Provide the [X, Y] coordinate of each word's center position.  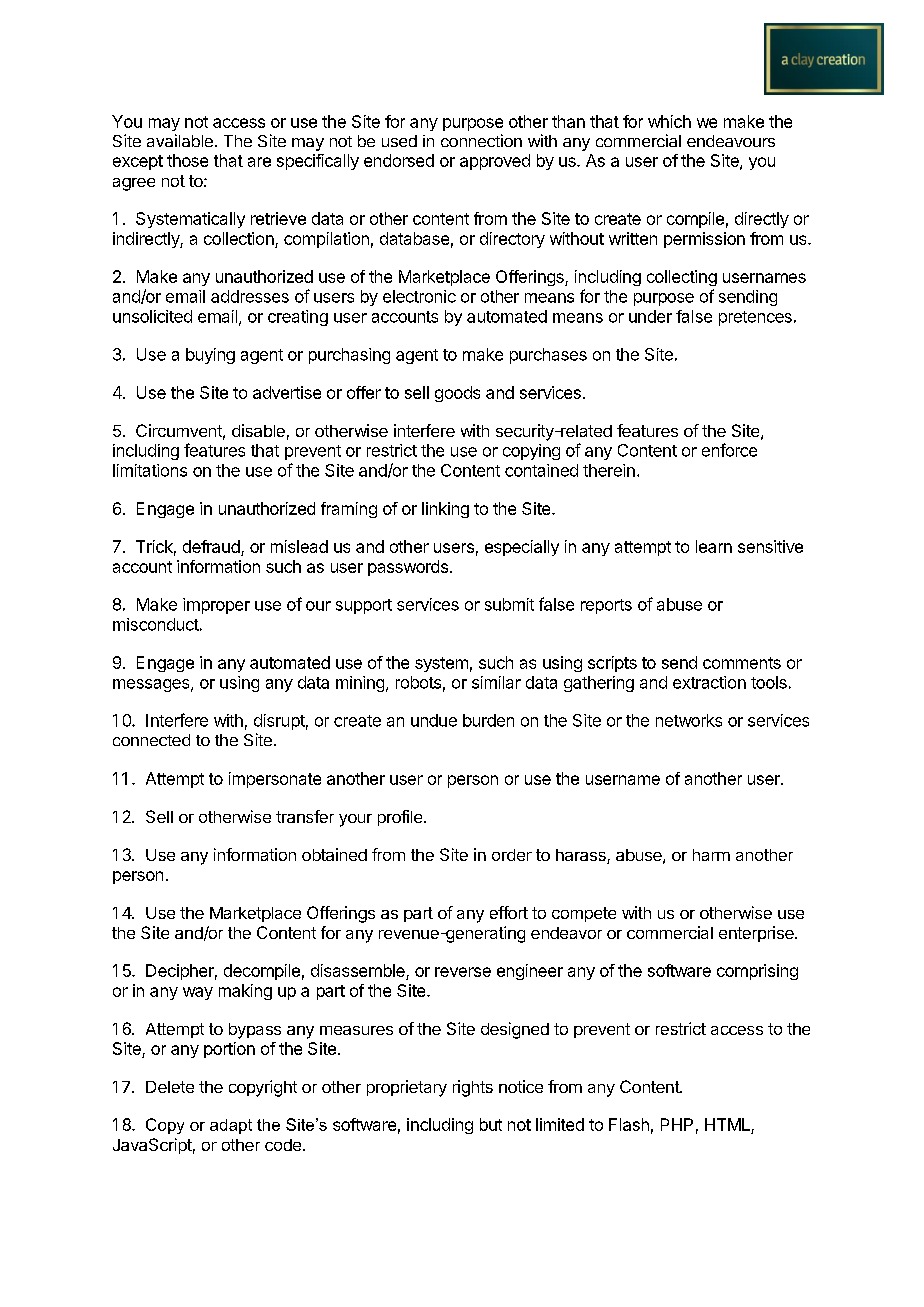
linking [445, 510]
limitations [150, 470]
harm [711, 855]
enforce [729, 450]
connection [481, 140]
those [187, 160]
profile [401, 818]
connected [151, 740]
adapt [231, 1126]
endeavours [731, 141]
